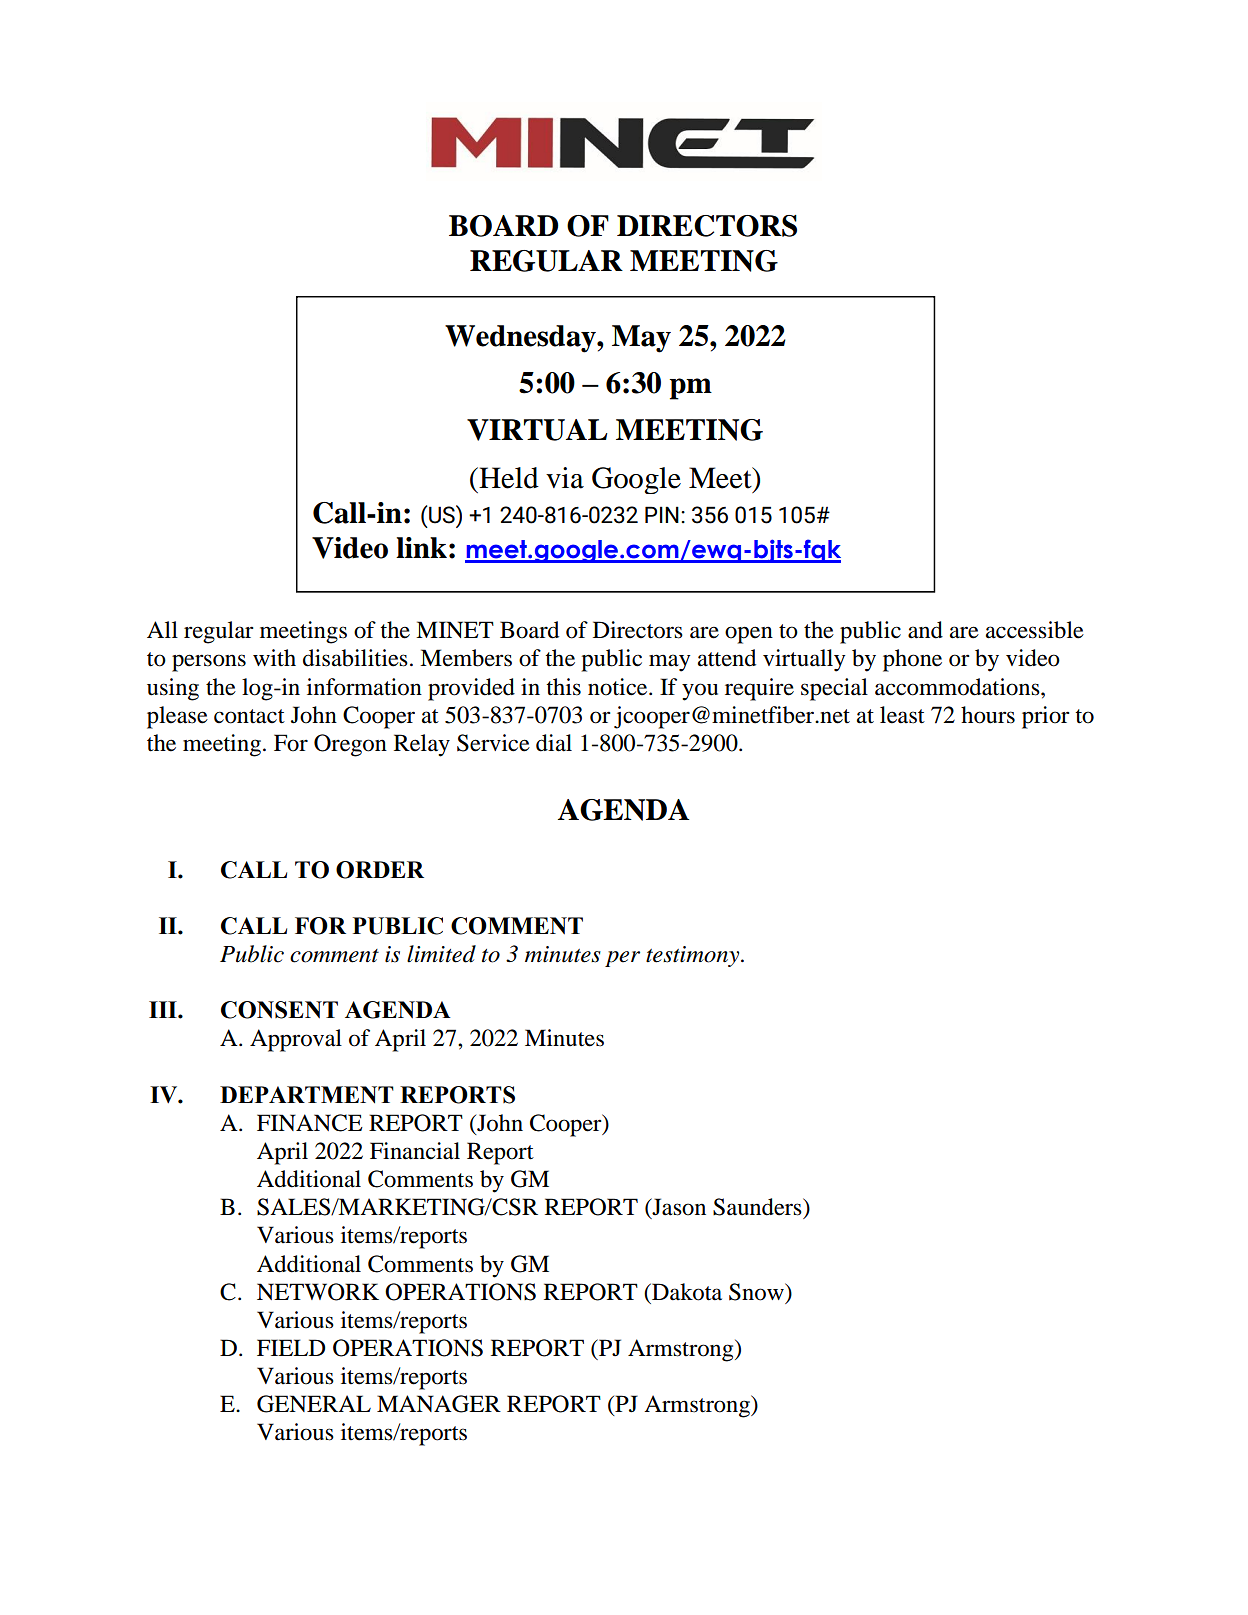  I want to click on Saunders, so click(758, 1207).
